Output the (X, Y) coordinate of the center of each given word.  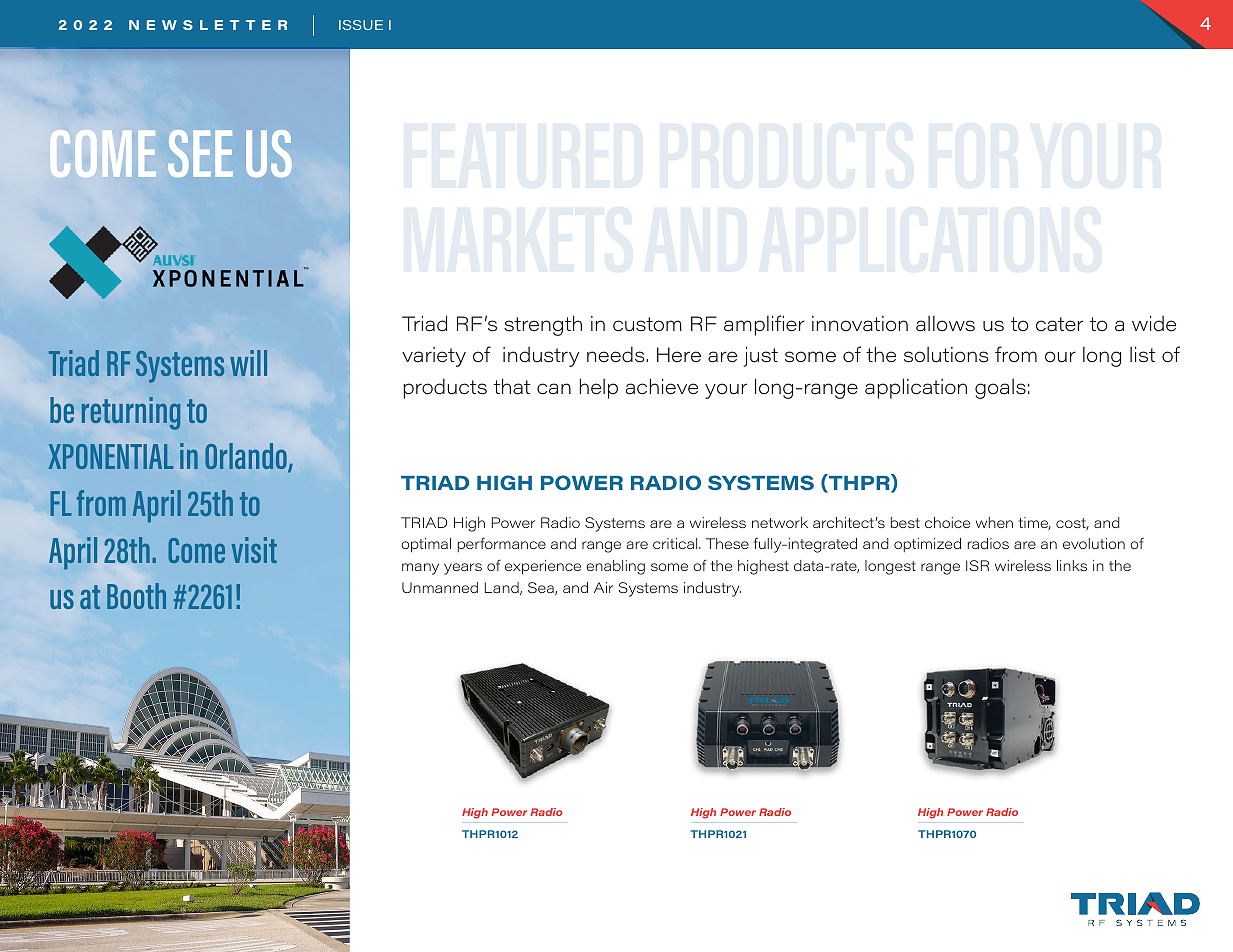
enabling (615, 567)
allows (945, 324)
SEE (200, 153)
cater (1059, 324)
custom (647, 324)
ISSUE (361, 25)
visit (254, 550)
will (248, 363)
